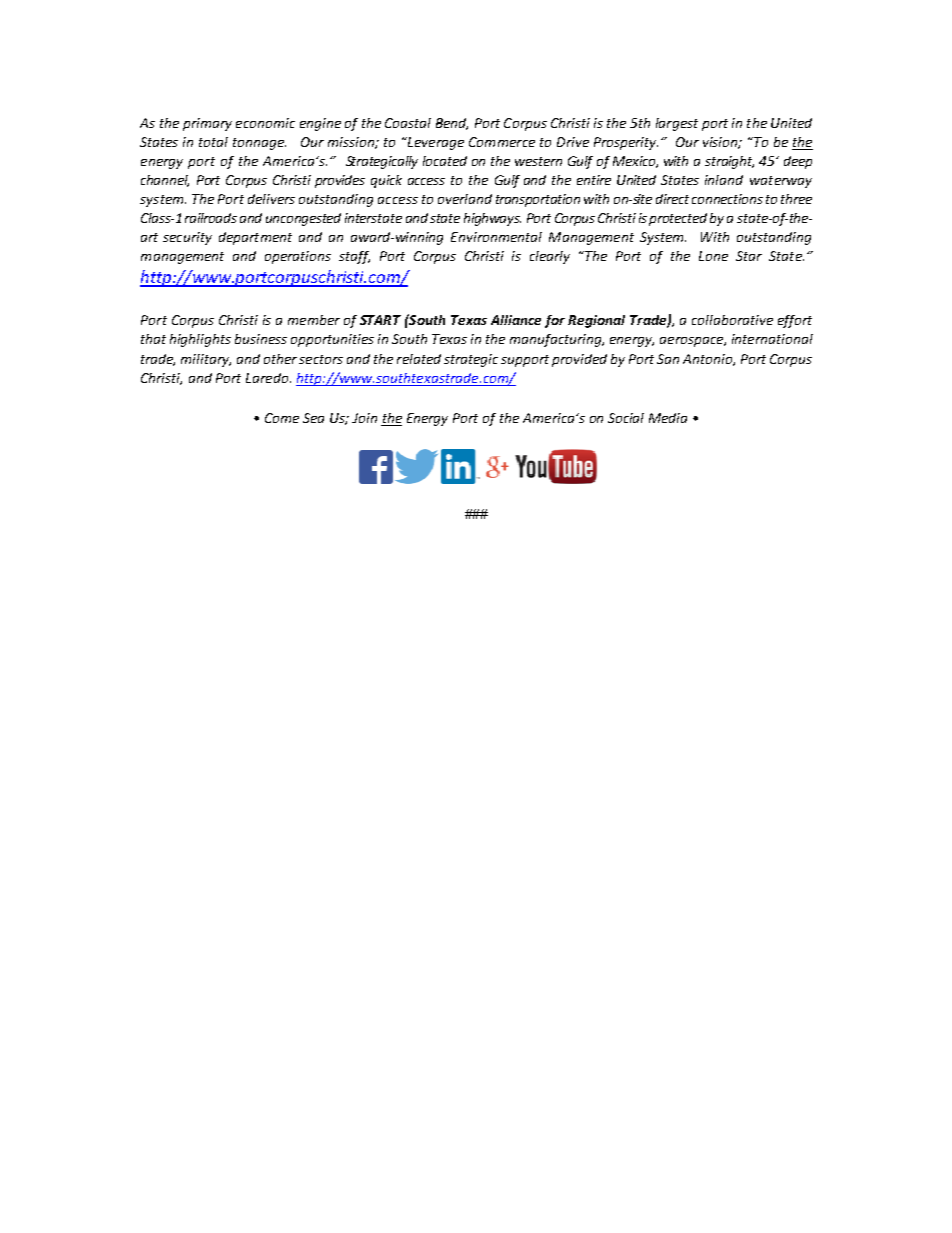 This image has height=1233, width=952. What do you see at coordinates (516, 320) in the image?
I see `Alliance` at bounding box center [516, 320].
